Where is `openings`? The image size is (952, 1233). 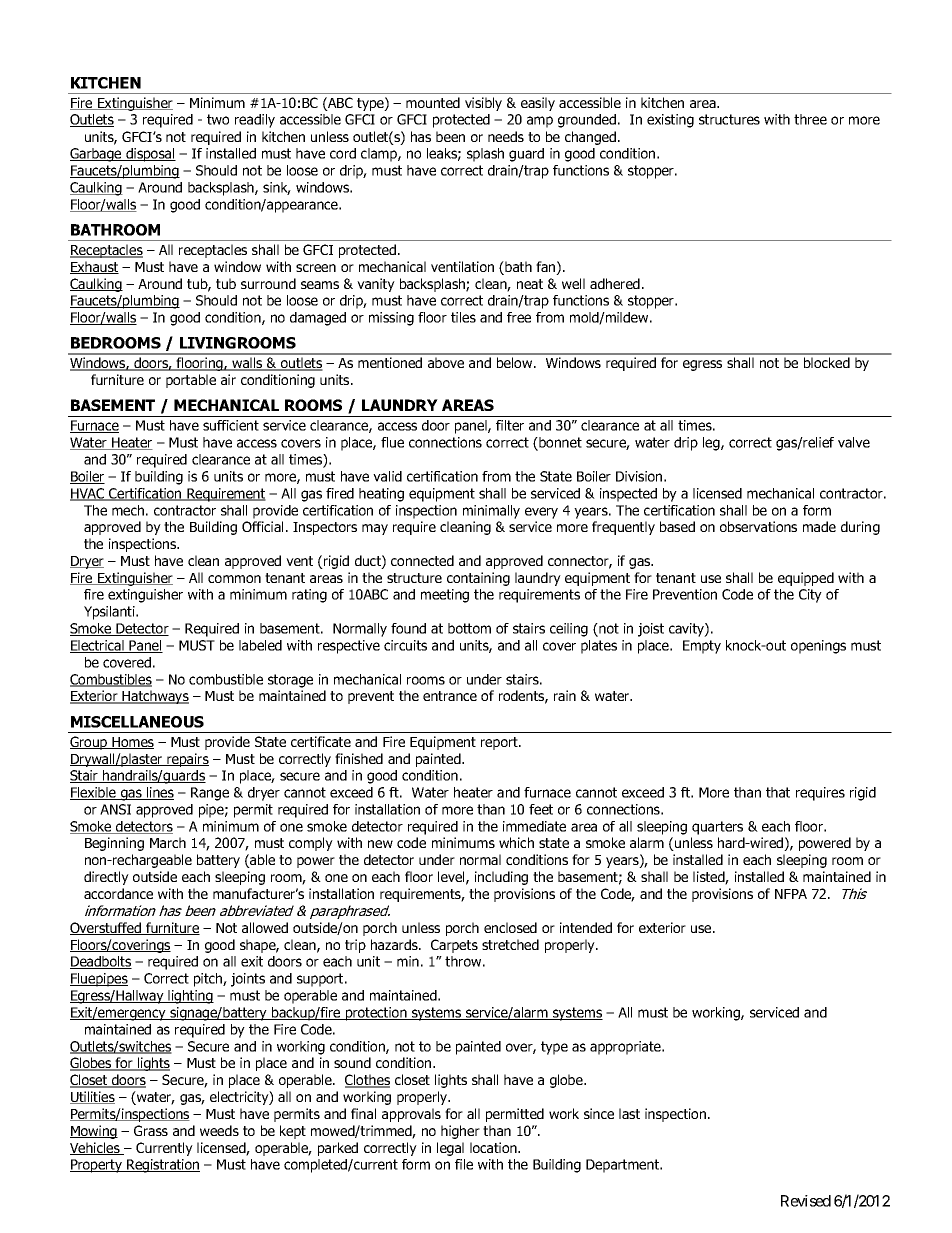 openings is located at coordinates (818, 647).
